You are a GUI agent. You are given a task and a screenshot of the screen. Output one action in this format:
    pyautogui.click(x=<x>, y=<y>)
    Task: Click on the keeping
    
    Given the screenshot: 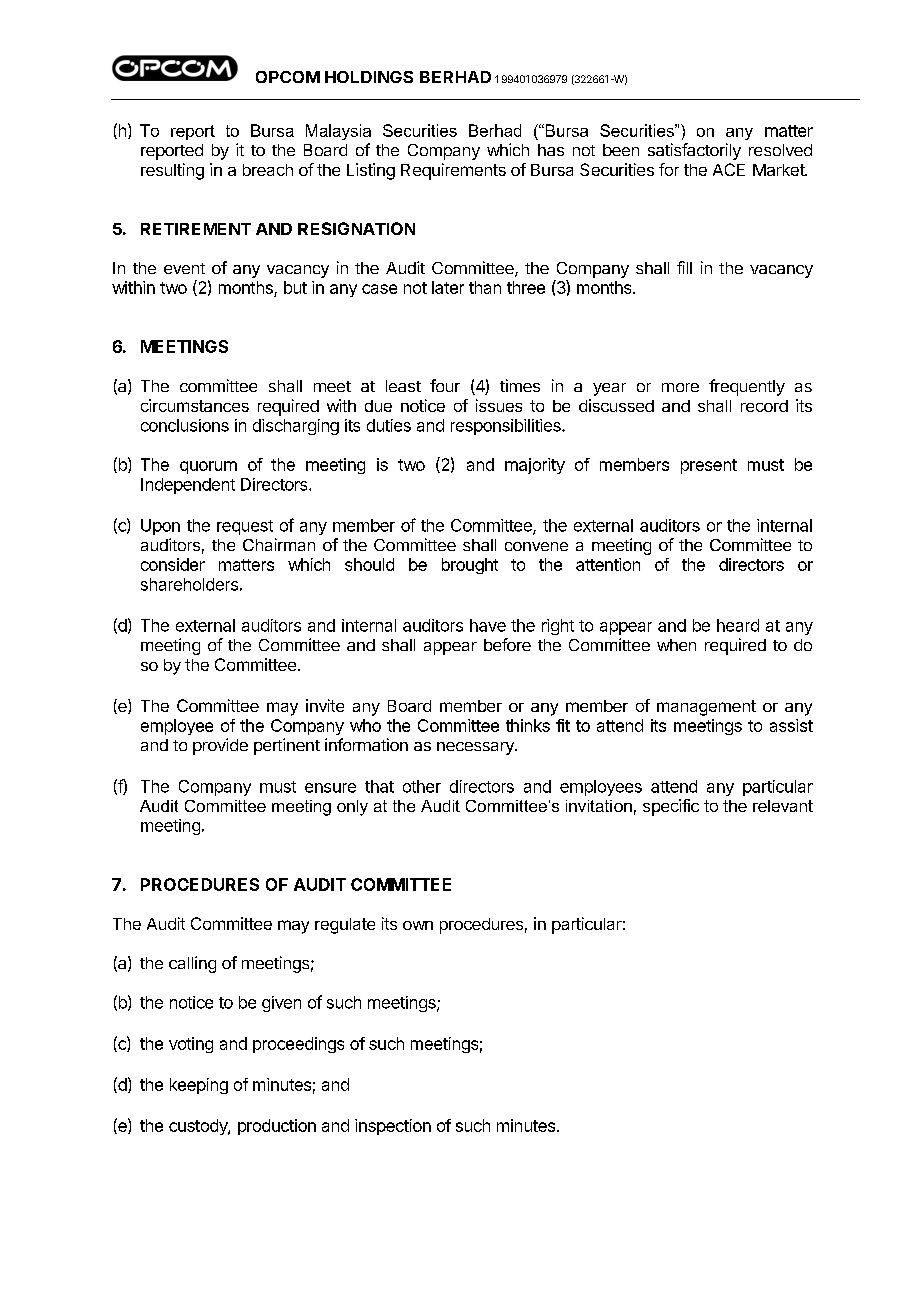 What is the action you would take?
    pyautogui.click(x=199, y=1086)
